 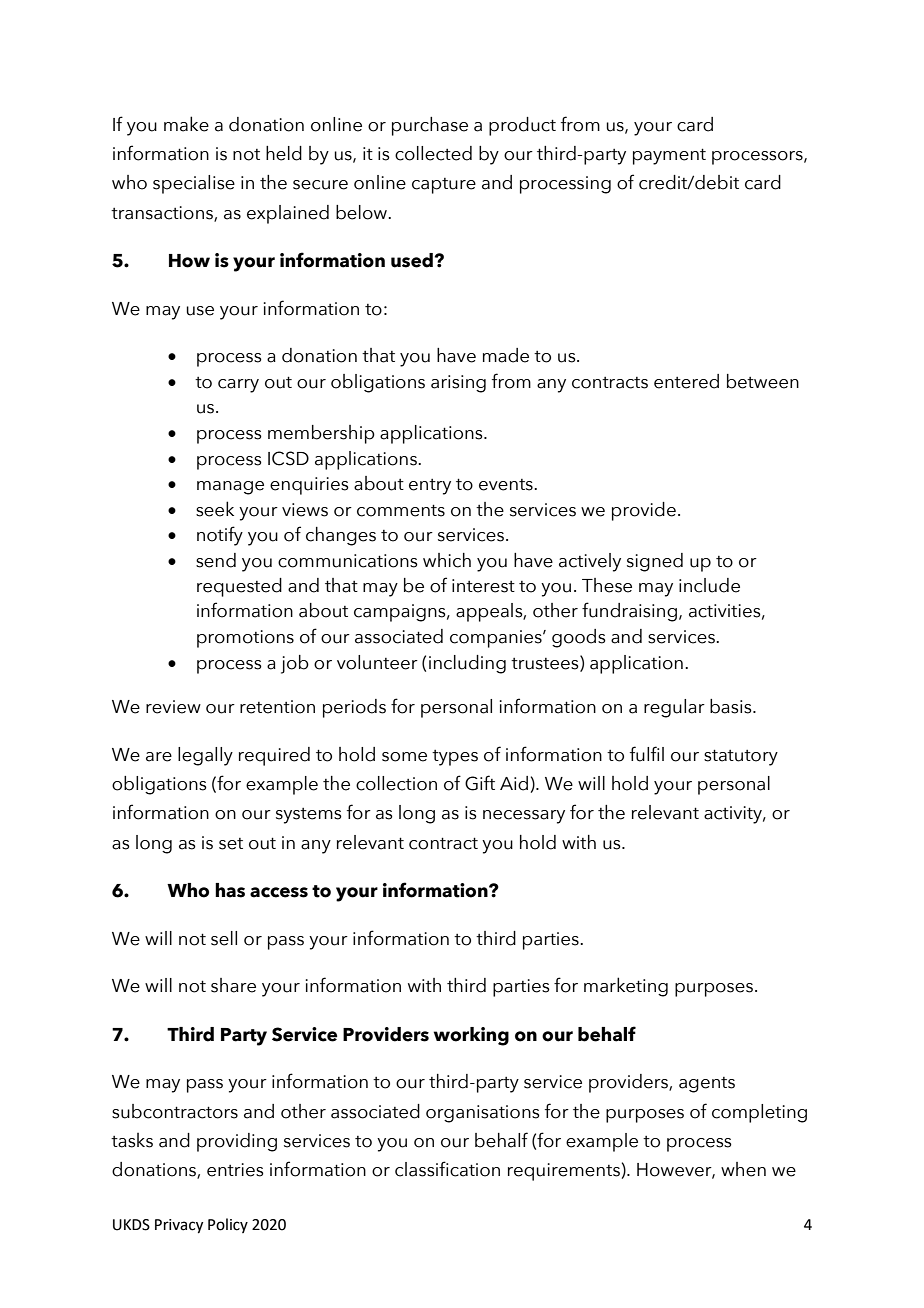 What do you see at coordinates (215, 509) in the screenshot?
I see `seek` at bounding box center [215, 509].
